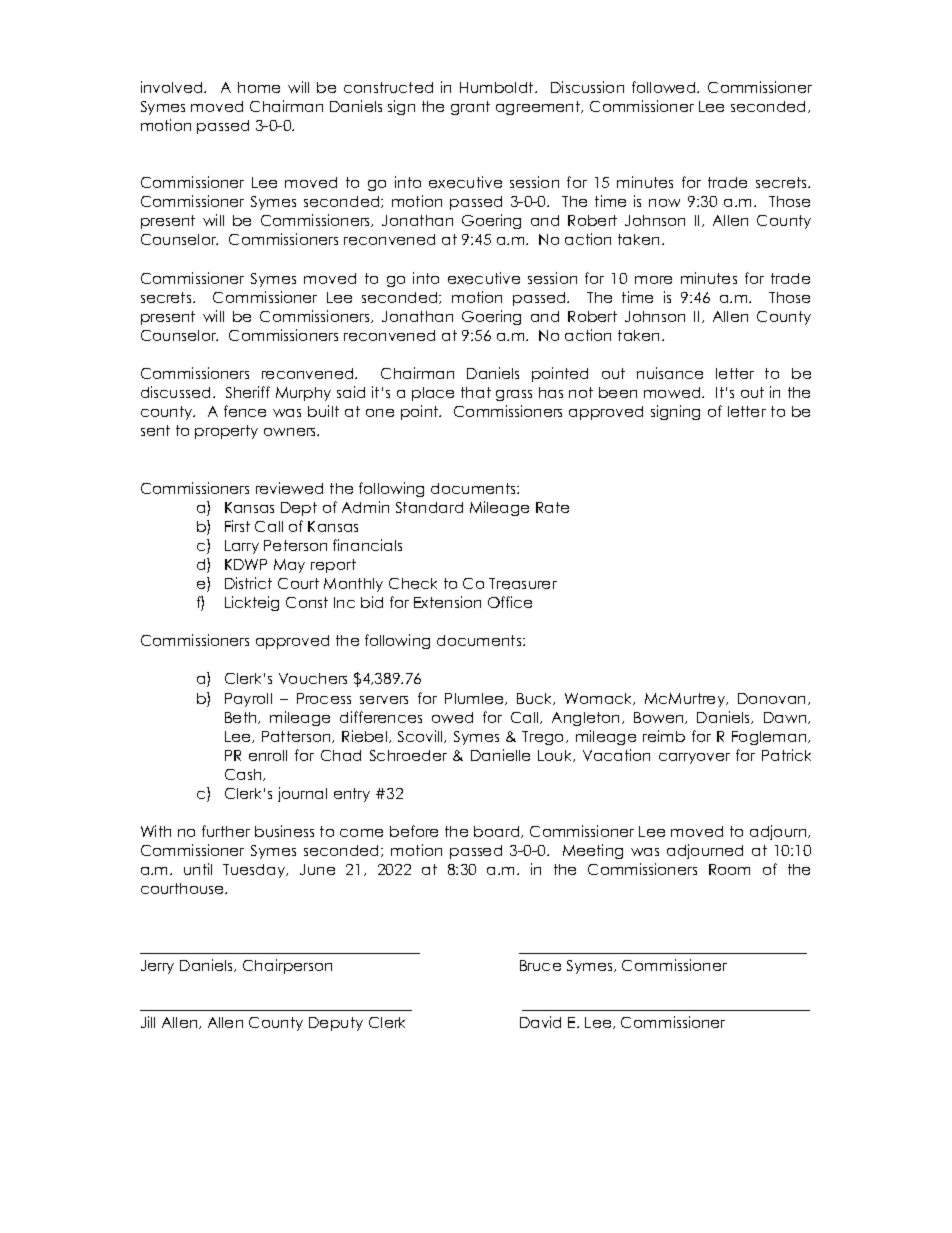 This document has height=1233, width=952. What do you see at coordinates (552, 507) in the document?
I see `Rate` at bounding box center [552, 507].
